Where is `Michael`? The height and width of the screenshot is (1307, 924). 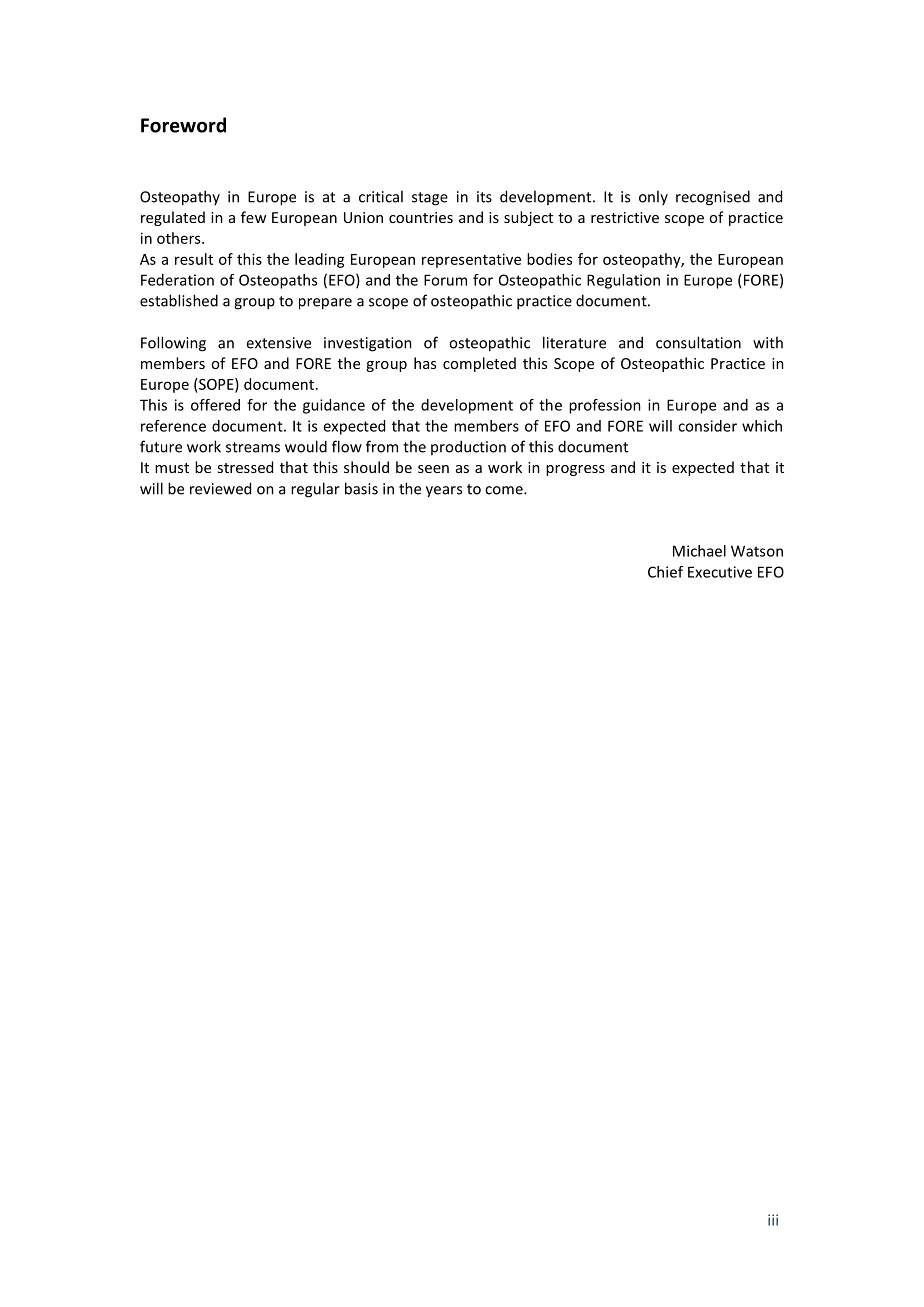 Michael is located at coordinates (699, 551).
